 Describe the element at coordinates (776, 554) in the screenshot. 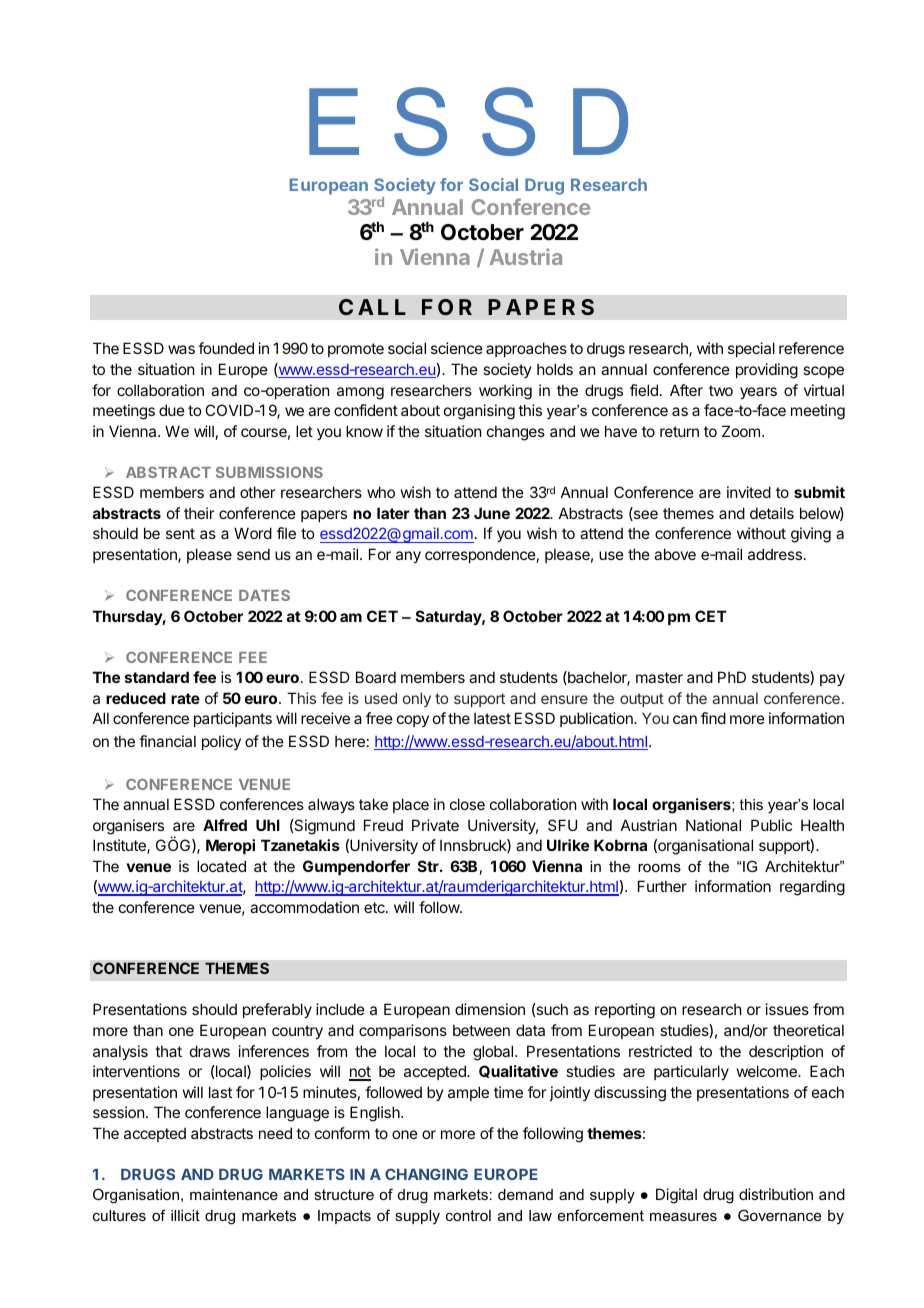

I see `address` at that location.
